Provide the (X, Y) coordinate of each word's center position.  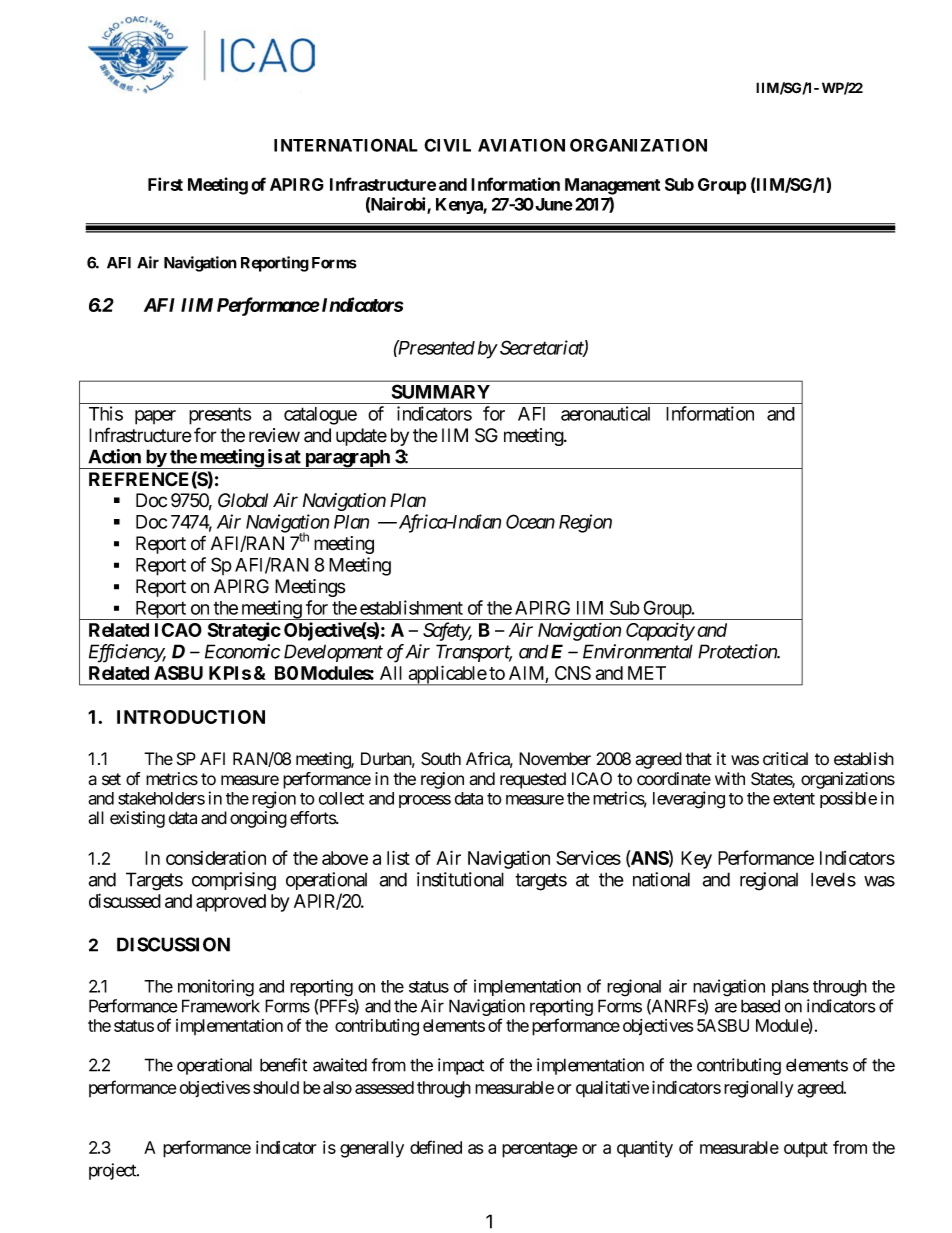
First (165, 184)
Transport (474, 653)
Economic (242, 651)
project (113, 1171)
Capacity (660, 631)
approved (231, 903)
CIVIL (447, 145)
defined (436, 1147)
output (806, 1149)
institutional (460, 879)
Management (612, 186)
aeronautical (605, 413)
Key (696, 860)
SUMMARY (441, 391)
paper (155, 417)
